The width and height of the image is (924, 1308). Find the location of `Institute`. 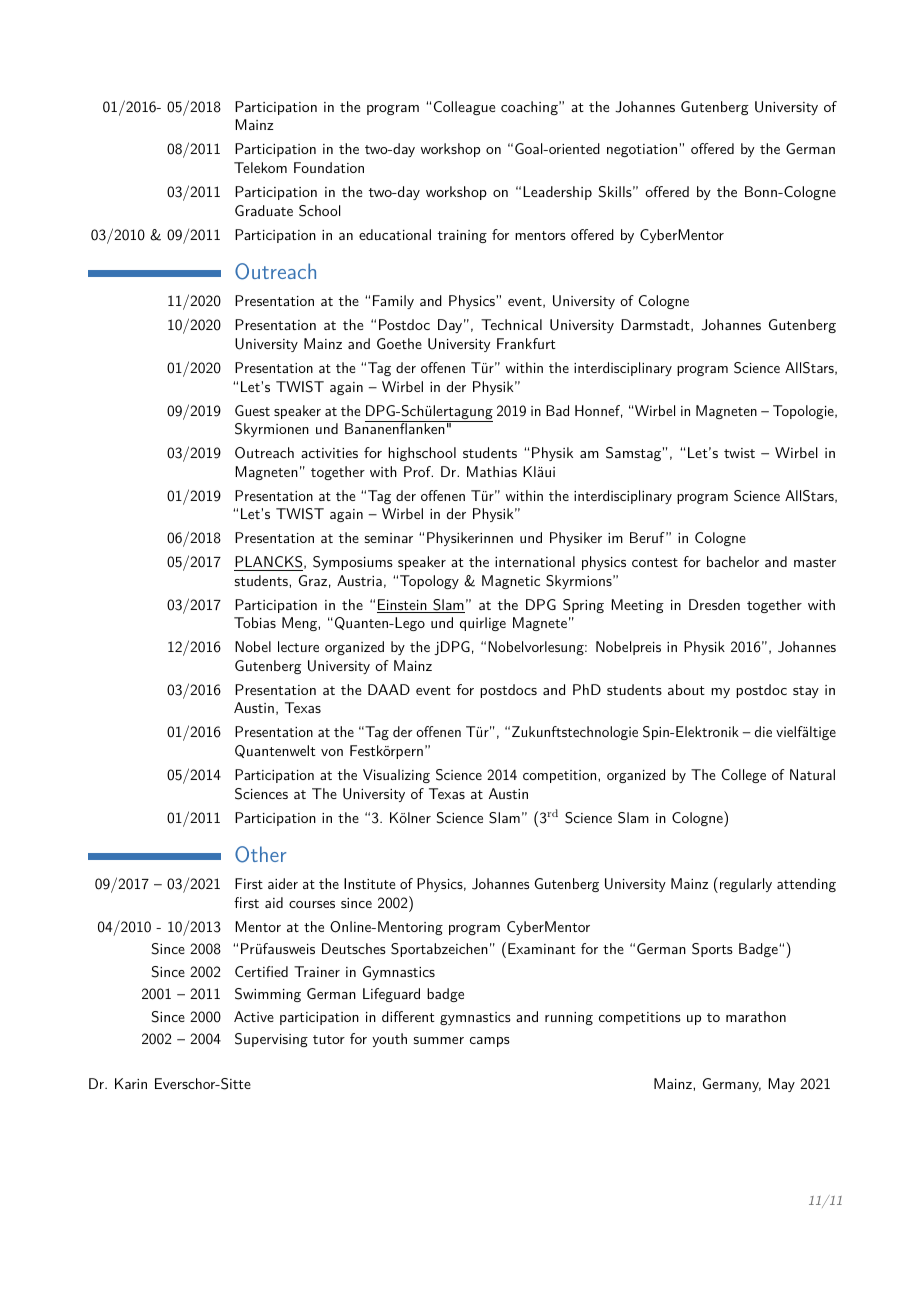

Institute is located at coordinates (369, 883).
